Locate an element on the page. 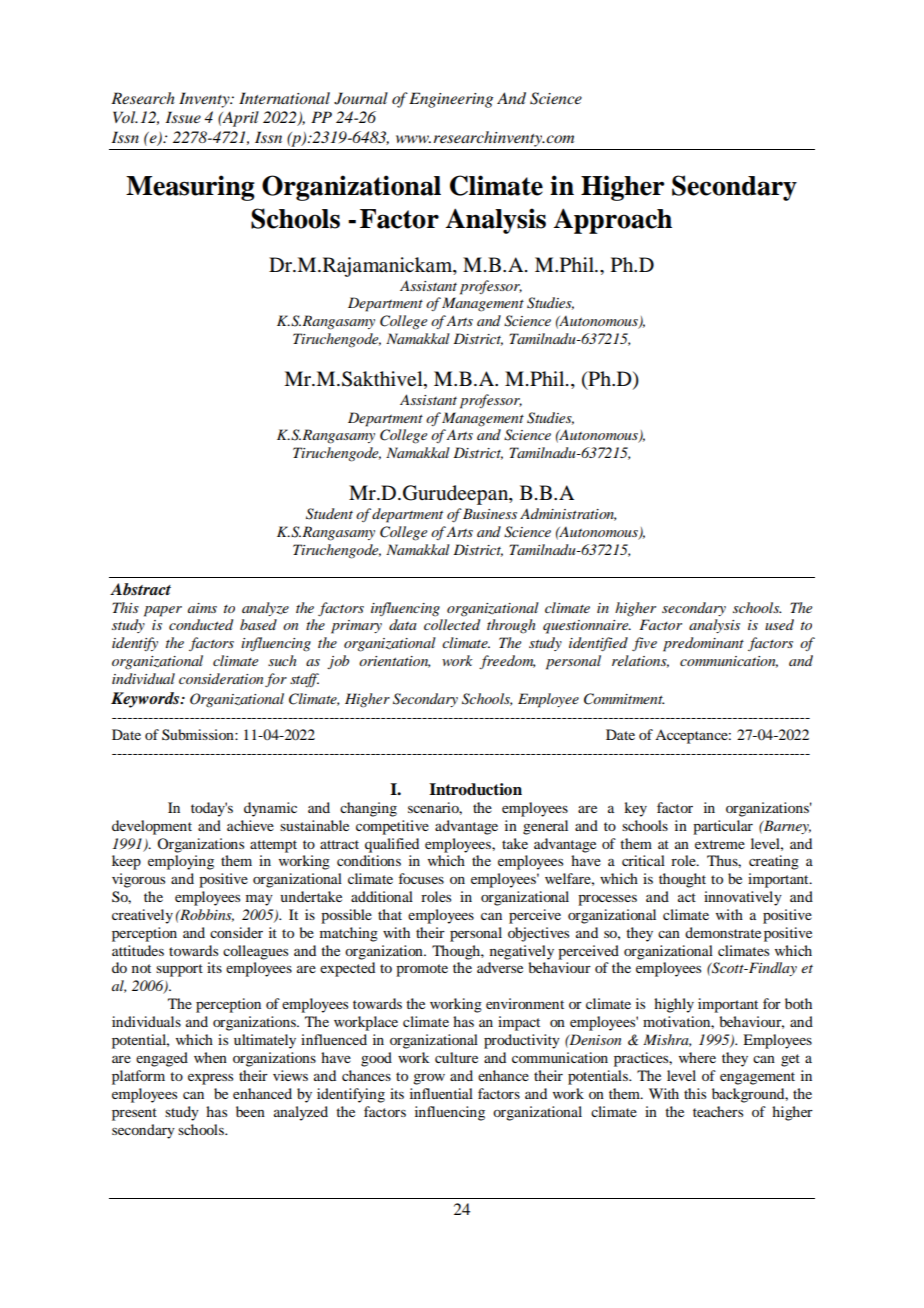 The height and width of the document is (1308, 924). Measuring is located at coordinates (190, 188).
